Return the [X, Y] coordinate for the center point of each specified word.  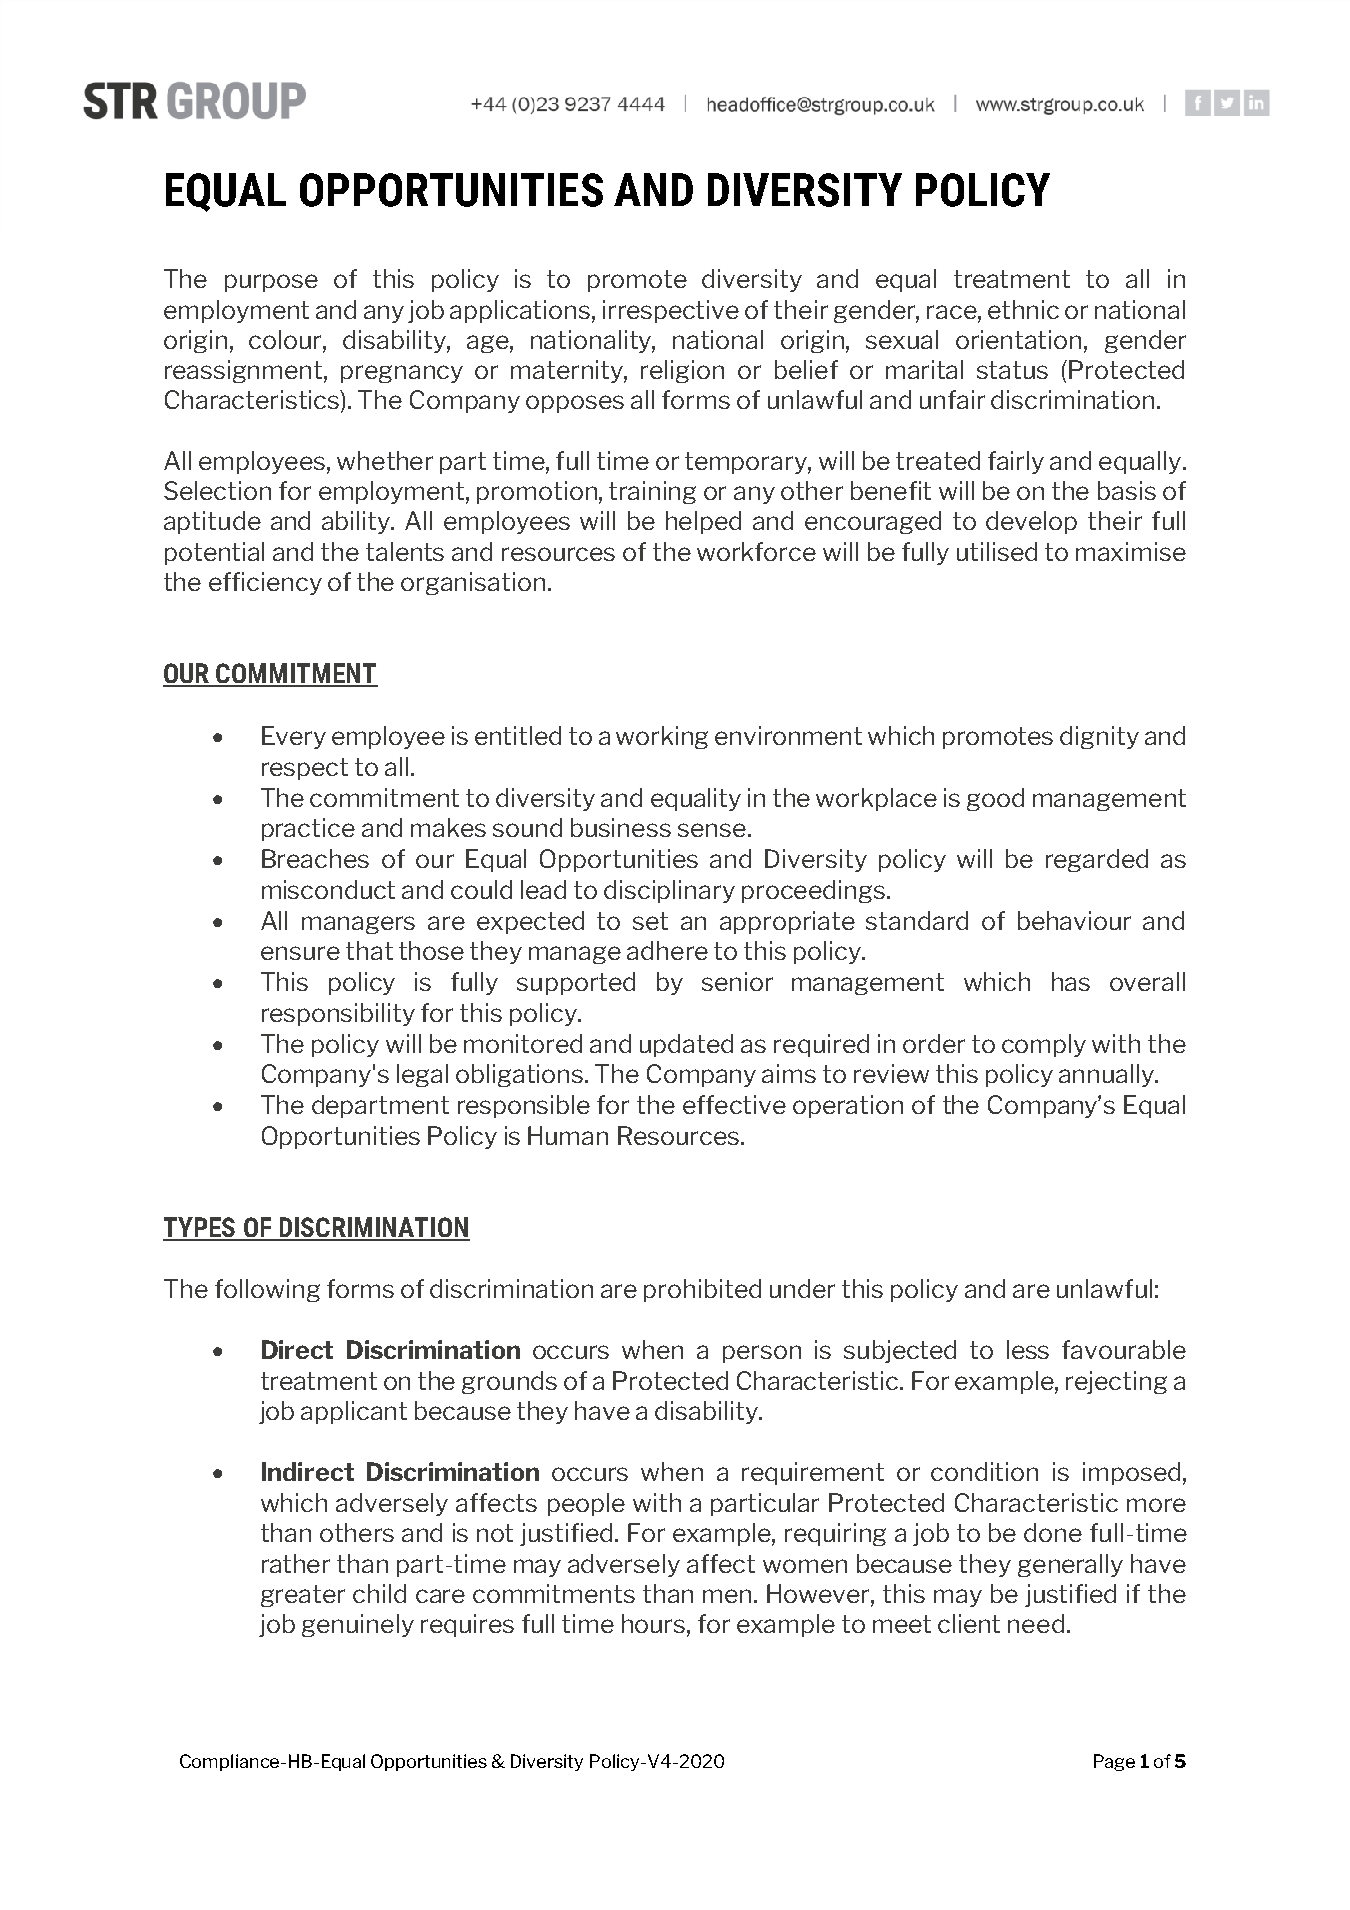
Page [1114, 1762]
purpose [271, 283]
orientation [1018, 339]
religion [682, 371]
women [805, 1566]
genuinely [358, 1625]
